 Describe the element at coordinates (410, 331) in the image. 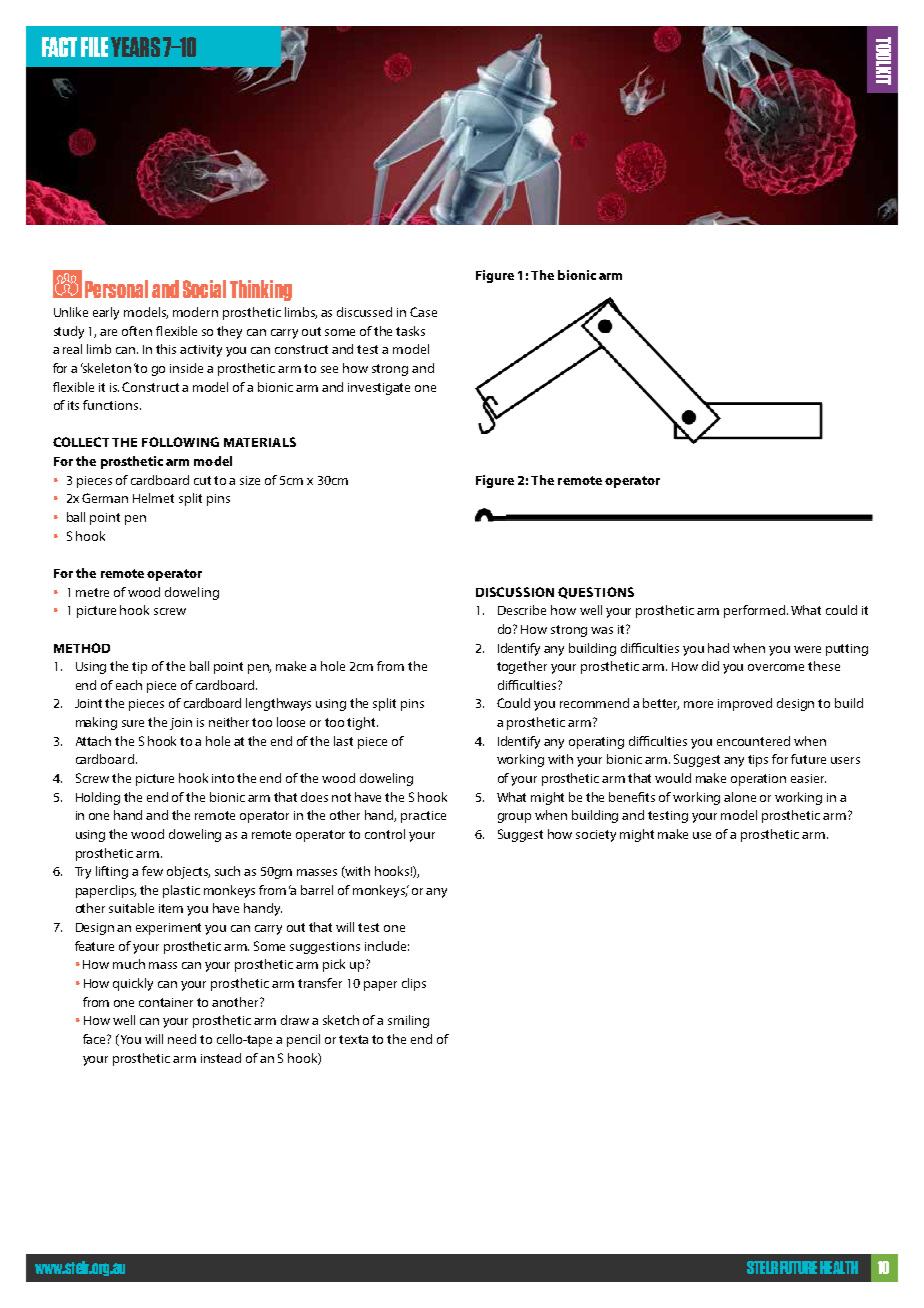

I see `tasks` at that location.
